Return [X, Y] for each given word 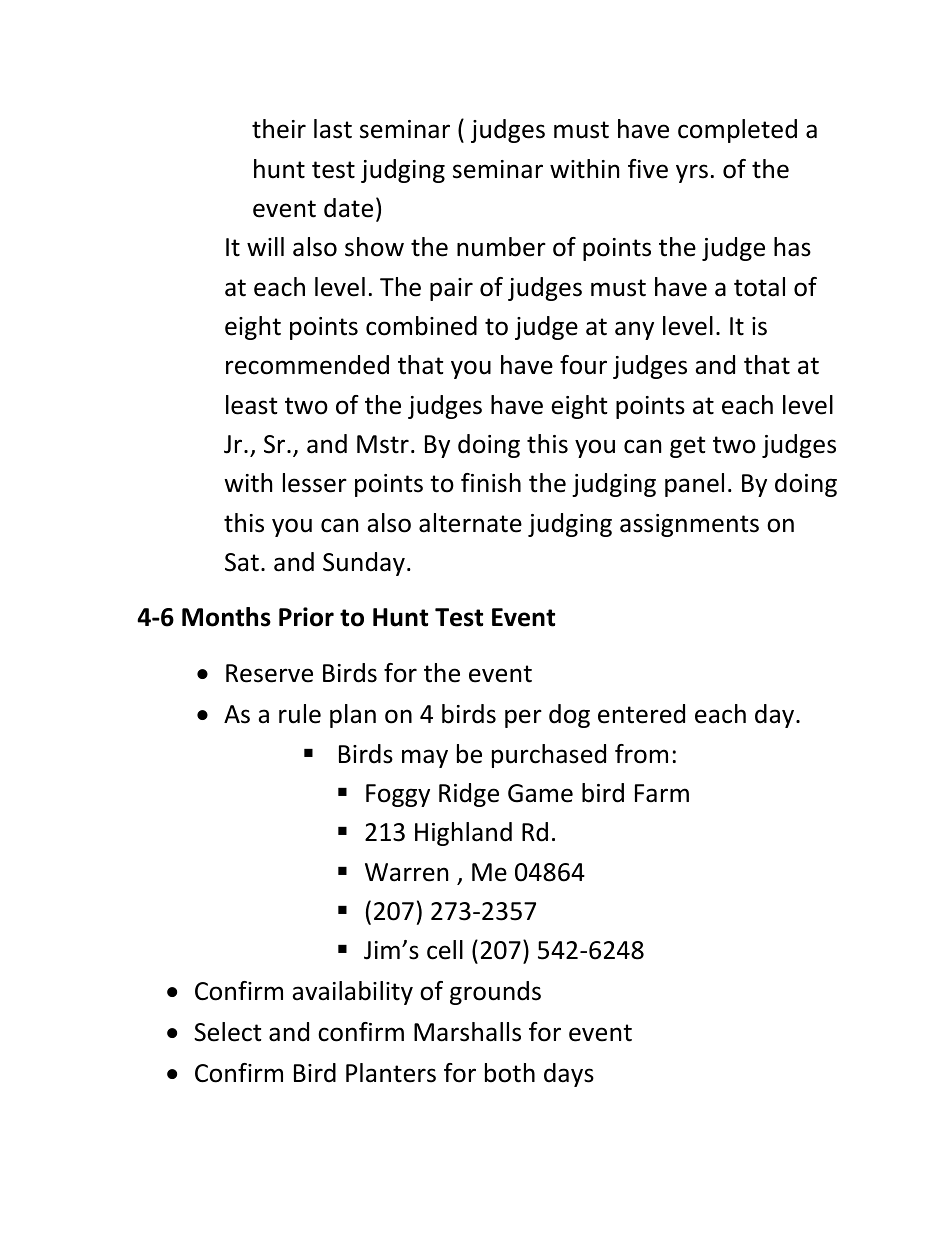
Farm [662, 793]
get [688, 447]
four [583, 365]
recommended [307, 365]
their [279, 129]
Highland [463, 834]
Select [228, 1032]
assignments [689, 525]
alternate [470, 523]
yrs [692, 173]
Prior [306, 617]
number [501, 247]
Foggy [398, 795]
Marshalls [467, 1032]
